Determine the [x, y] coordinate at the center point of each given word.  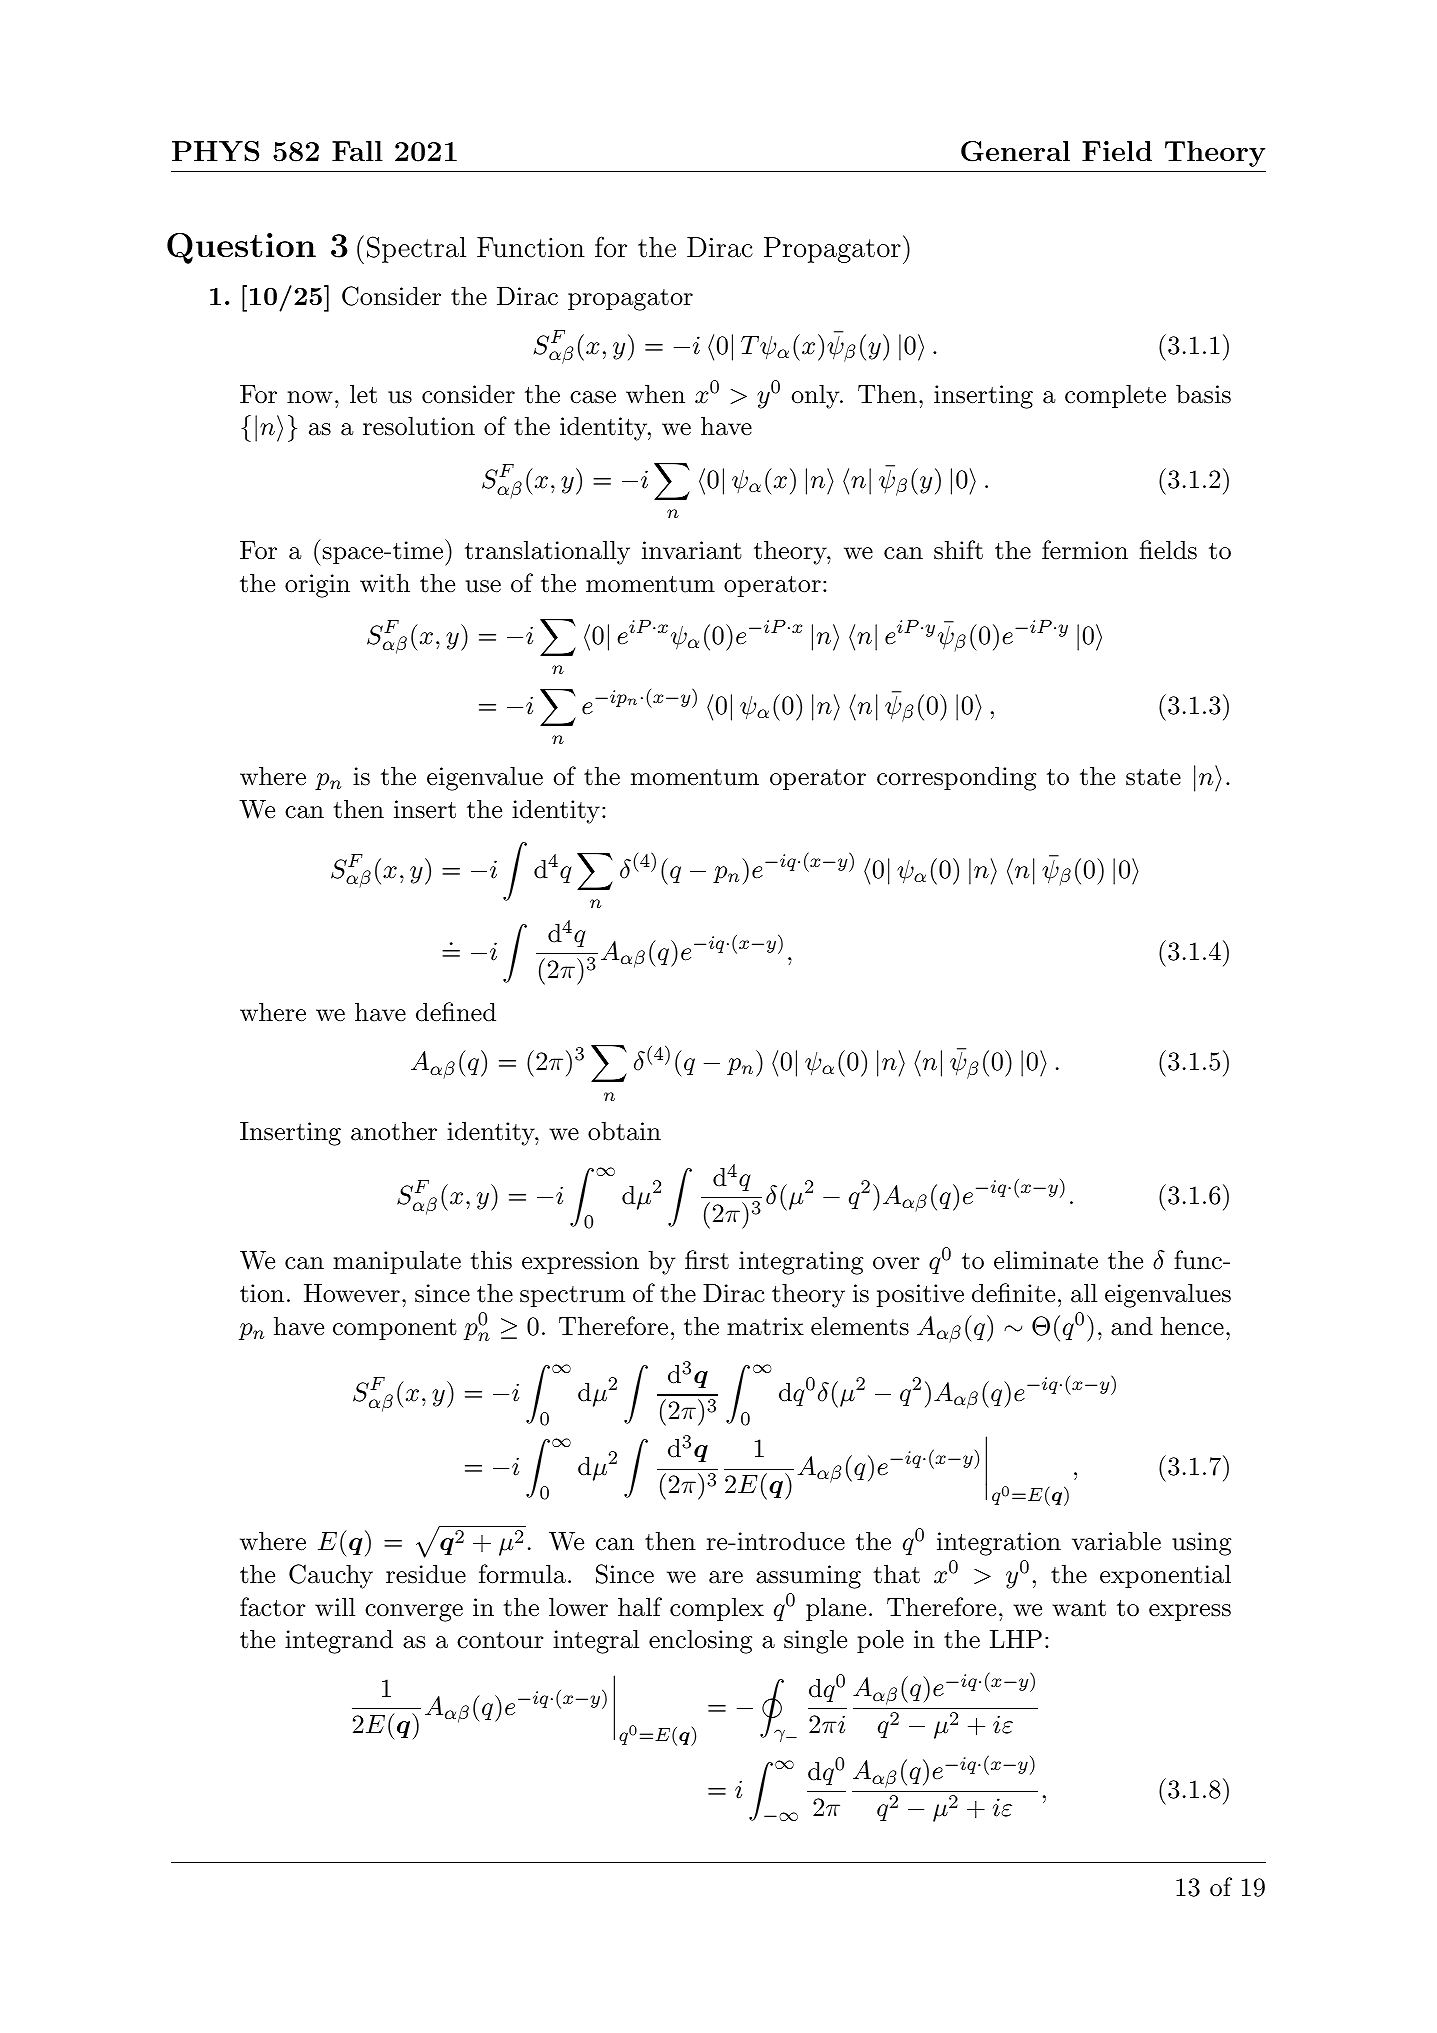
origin [317, 586]
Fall [357, 151]
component [395, 1329]
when [655, 394]
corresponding [956, 778]
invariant [692, 550]
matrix [765, 1326]
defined [456, 1012]
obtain [624, 1131]
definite [1013, 1293]
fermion [1085, 550]
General [1015, 151]
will [335, 1606]
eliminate [1046, 1260]
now [310, 397]
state [1153, 777]
